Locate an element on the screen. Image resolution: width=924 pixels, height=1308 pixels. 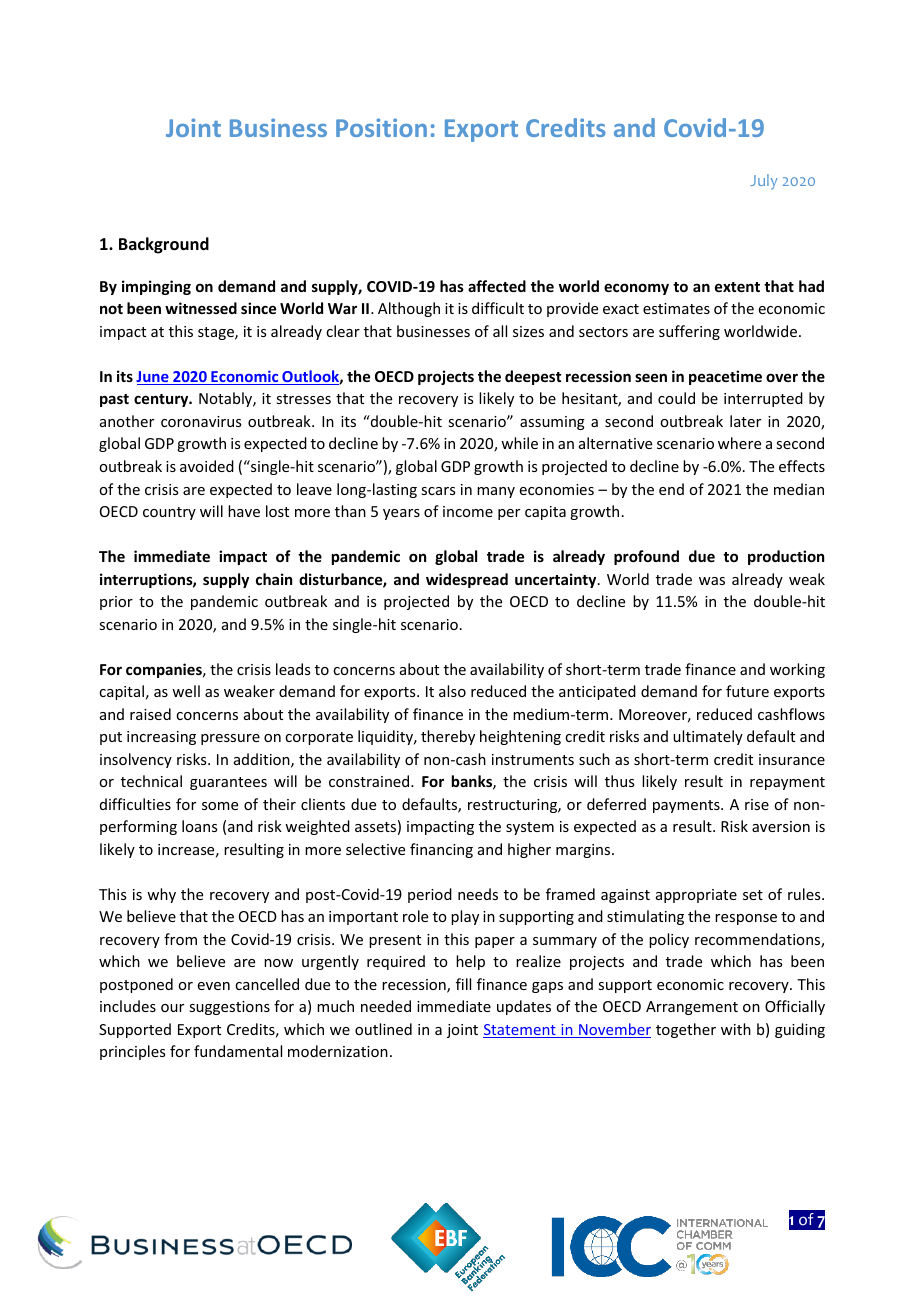
July is located at coordinates (763, 182).
